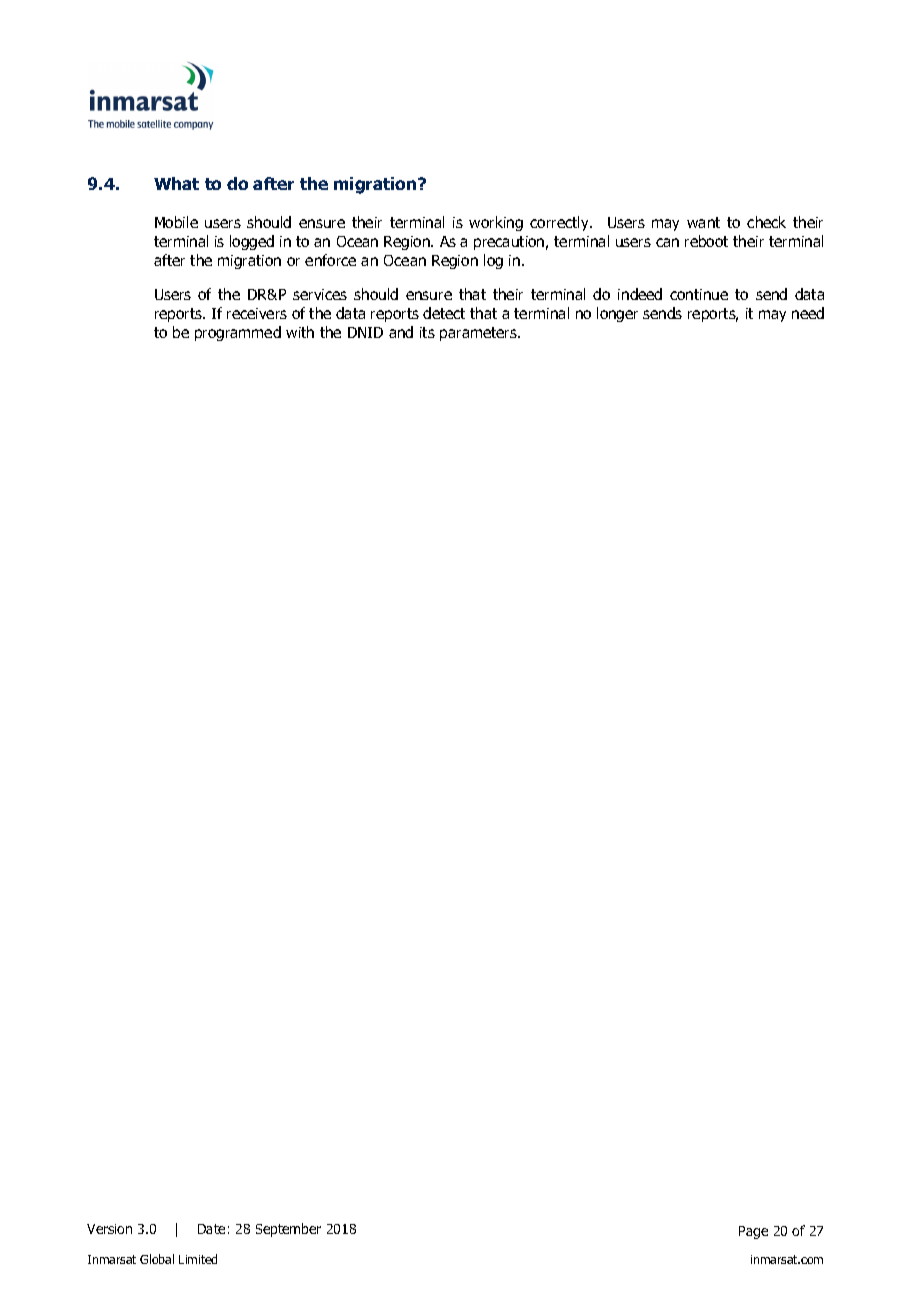  What do you see at coordinates (753, 1232) in the image?
I see `Page` at bounding box center [753, 1232].
